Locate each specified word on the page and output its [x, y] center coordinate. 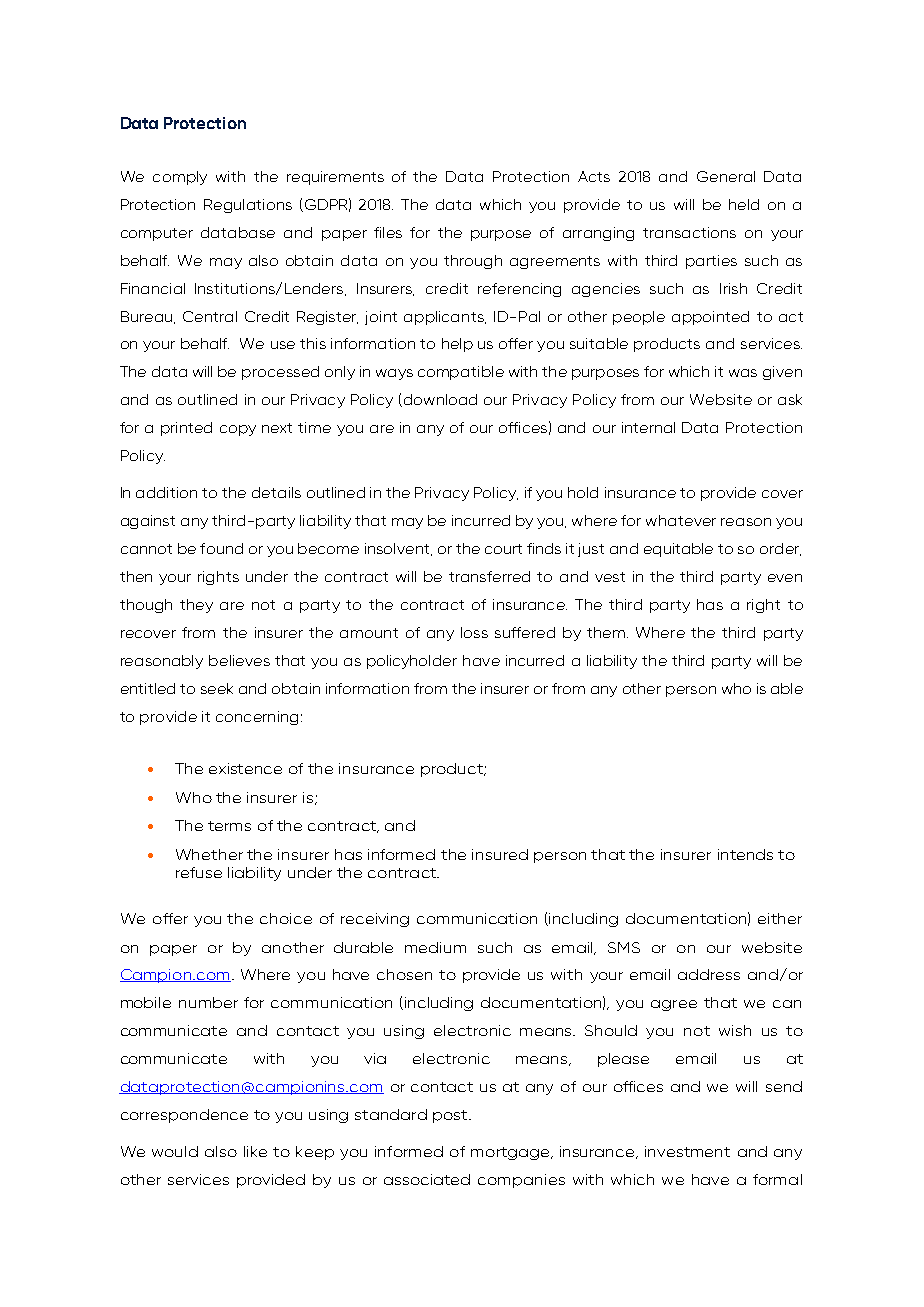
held [744, 204]
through [473, 262]
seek [217, 688]
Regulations [248, 206]
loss [474, 632]
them [606, 632]
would [175, 1151]
